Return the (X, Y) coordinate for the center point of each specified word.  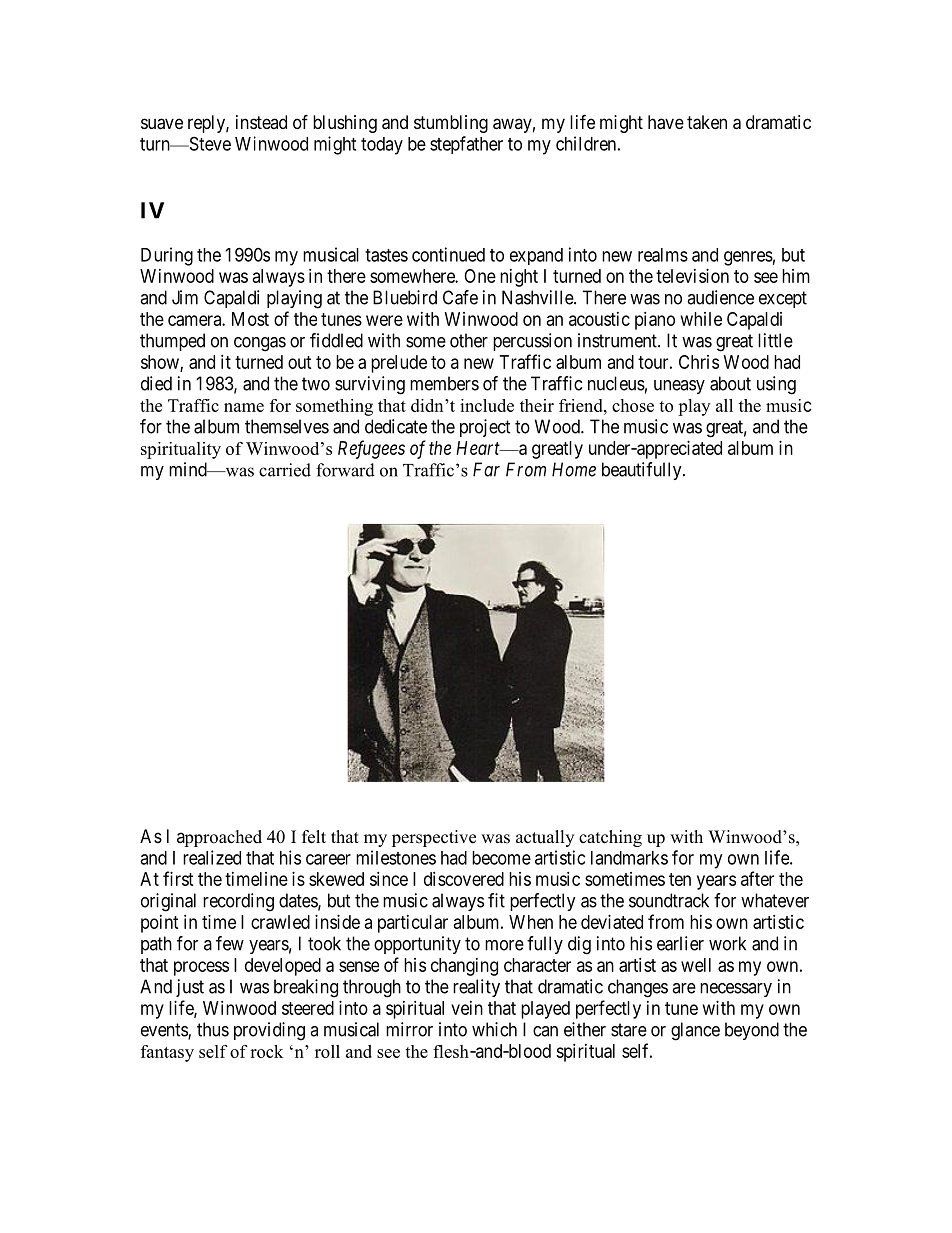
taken (707, 122)
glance (695, 1031)
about (730, 383)
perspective (434, 838)
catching (610, 838)
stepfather (466, 145)
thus (213, 1029)
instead (261, 122)
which (494, 1029)
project (485, 428)
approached (219, 838)
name (244, 407)
